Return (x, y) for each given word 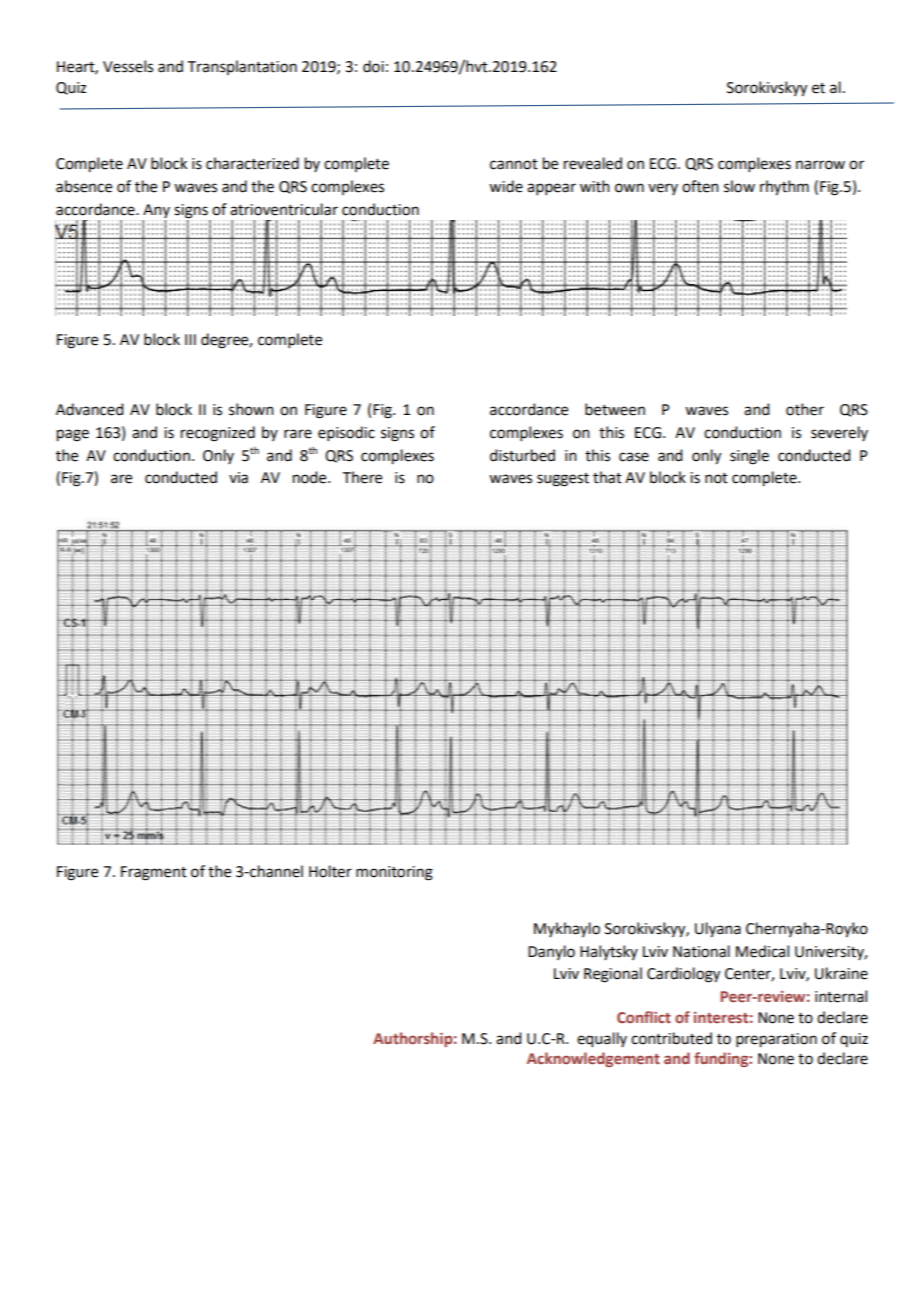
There (362, 477)
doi (373, 66)
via (238, 478)
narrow (820, 165)
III (190, 339)
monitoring (394, 873)
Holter (330, 871)
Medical (762, 951)
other (805, 409)
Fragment (154, 873)
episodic (346, 433)
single (749, 457)
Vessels (128, 66)
